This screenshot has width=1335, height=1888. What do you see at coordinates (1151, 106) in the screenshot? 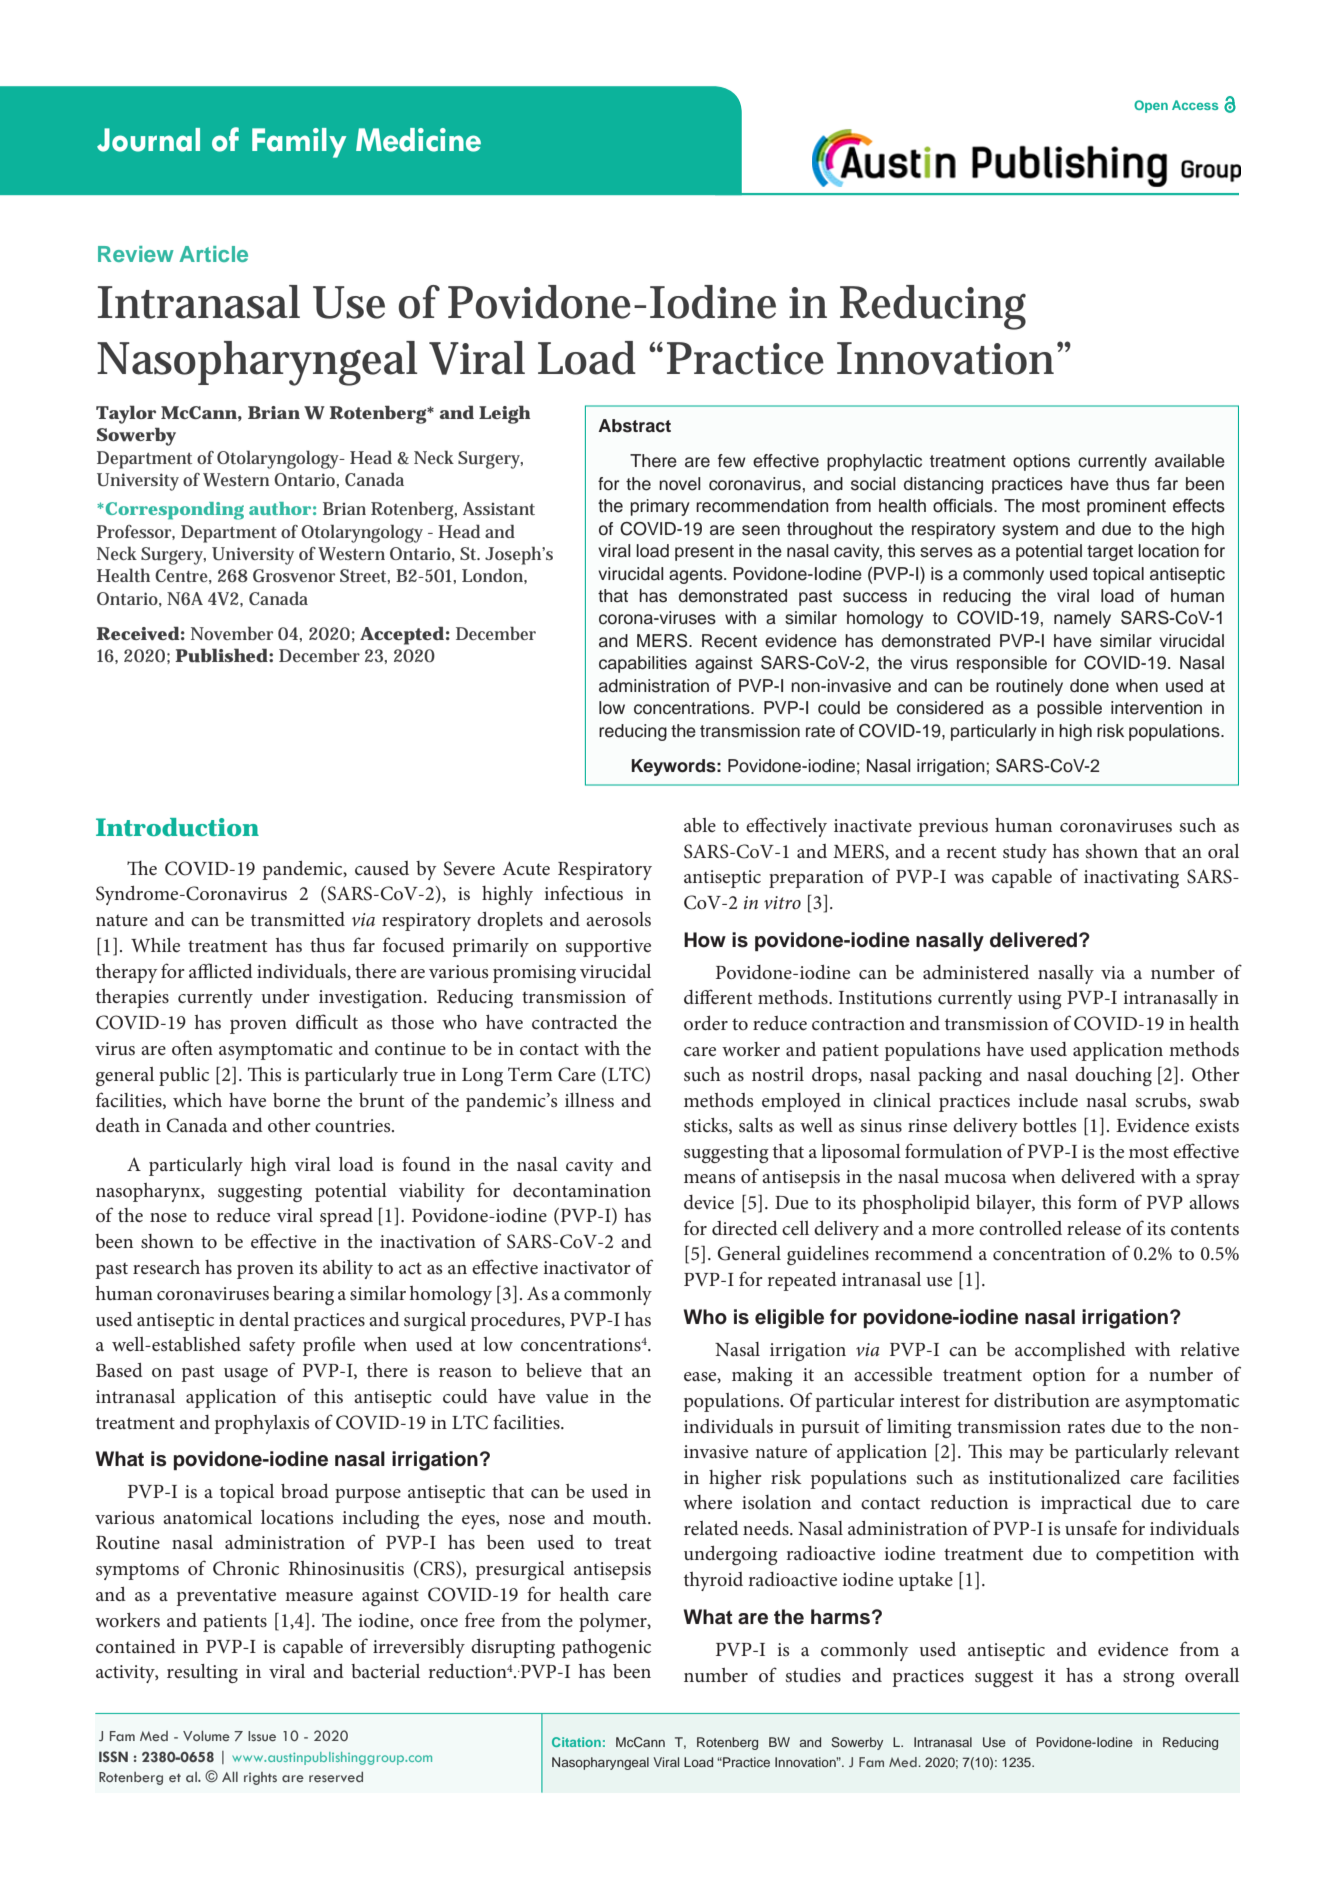
I see `Open` at bounding box center [1151, 106].
